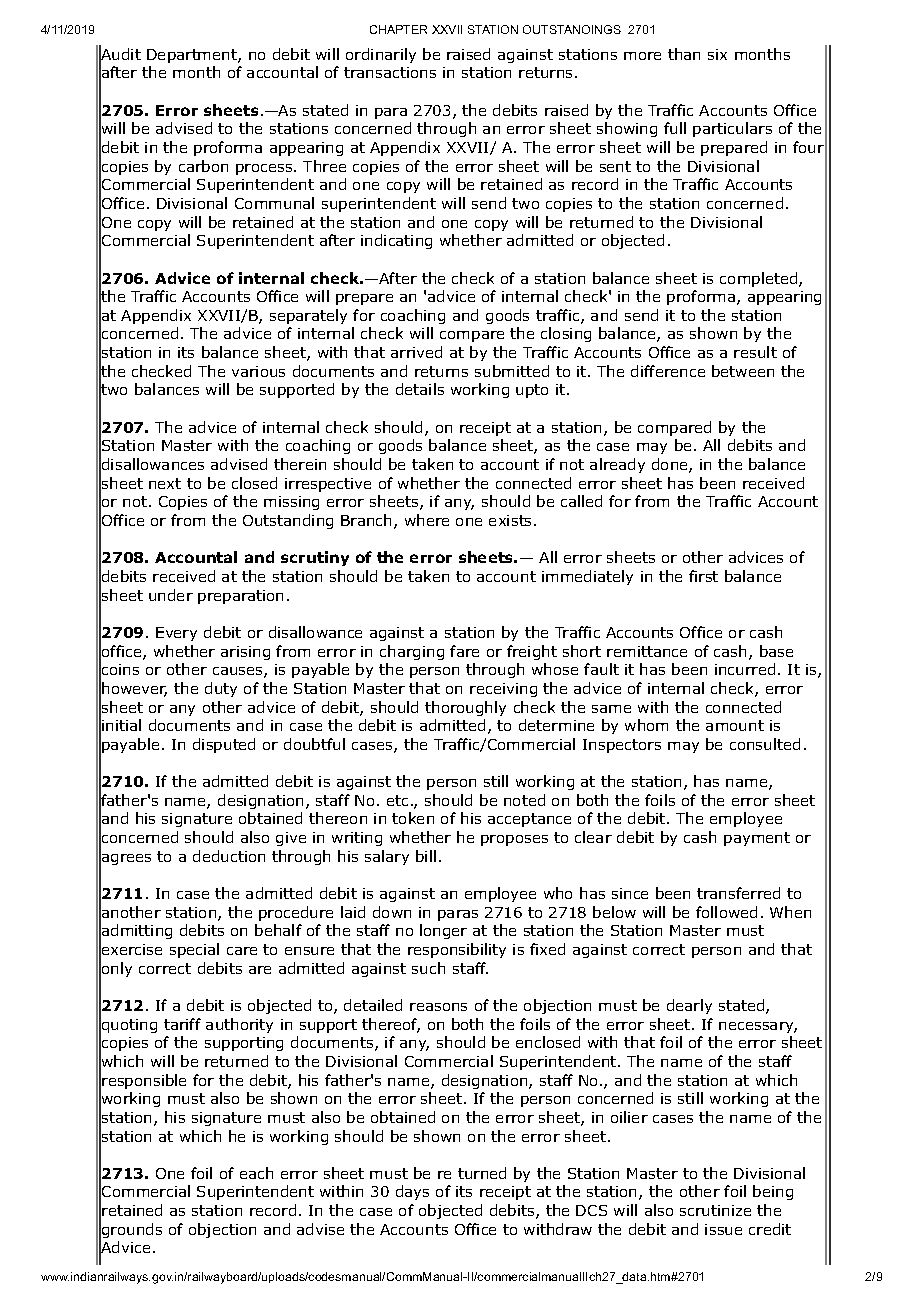  I want to click on followed, so click(726, 912).
